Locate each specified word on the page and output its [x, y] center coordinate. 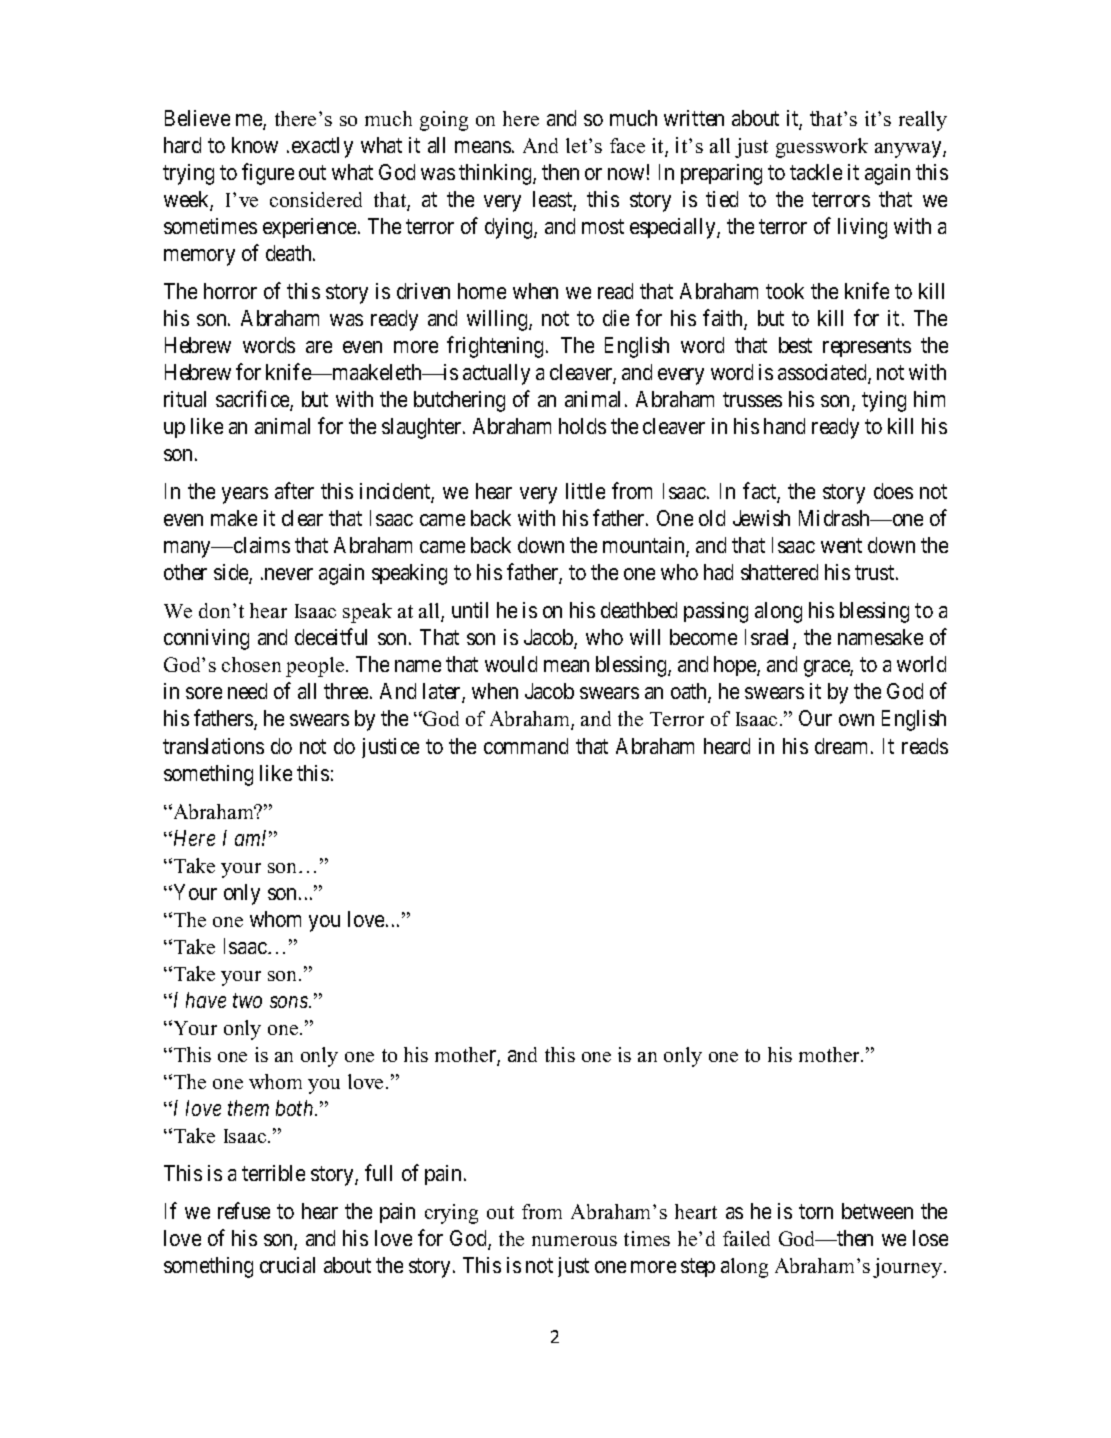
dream [841, 746]
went [841, 546]
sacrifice [253, 400]
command [526, 746]
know [255, 145]
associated [823, 373]
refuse [244, 1210]
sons [290, 1002]
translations [213, 746]
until [470, 610]
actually [496, 374]
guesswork [822, 148]
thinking [496, 174]
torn [816, 1211]
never [289, 574]
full [378, 1172]
